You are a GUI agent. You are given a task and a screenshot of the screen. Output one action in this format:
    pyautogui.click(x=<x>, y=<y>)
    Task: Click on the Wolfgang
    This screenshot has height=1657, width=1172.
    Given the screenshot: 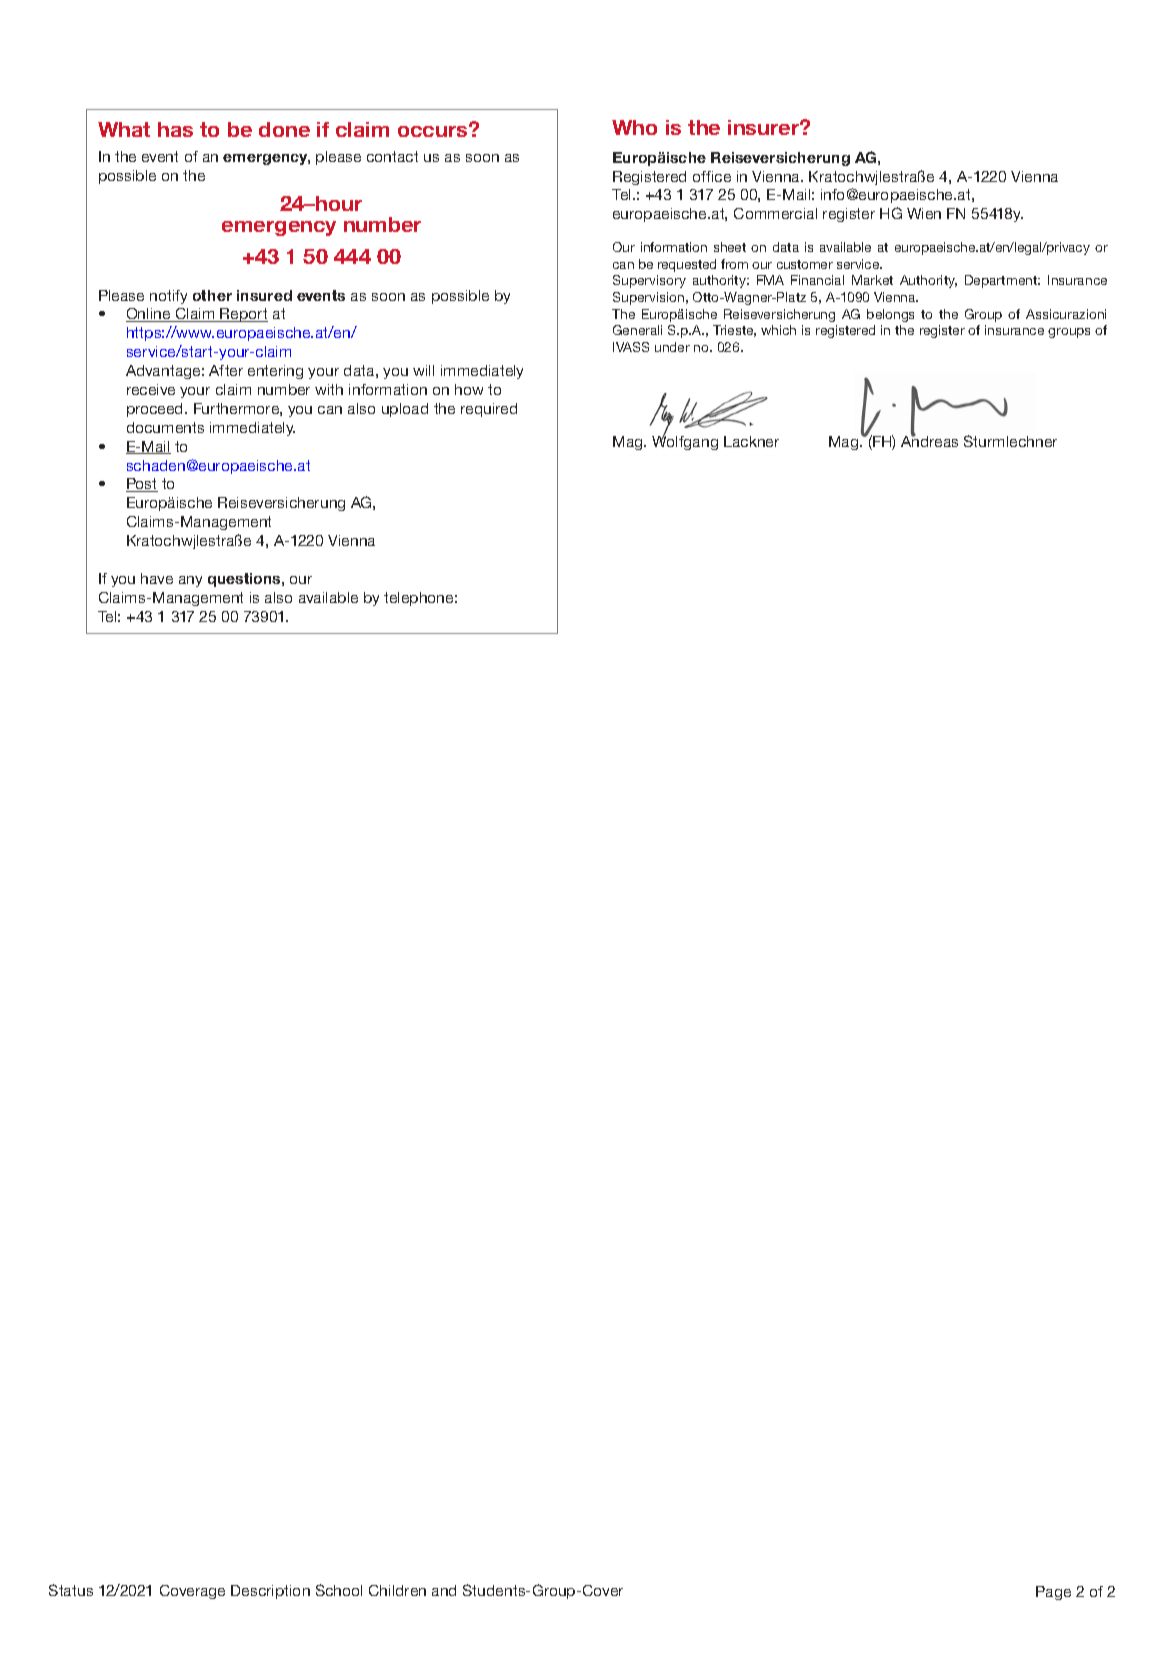 What is the action you would take?
    pyautogui.click(x=685, y=442)
